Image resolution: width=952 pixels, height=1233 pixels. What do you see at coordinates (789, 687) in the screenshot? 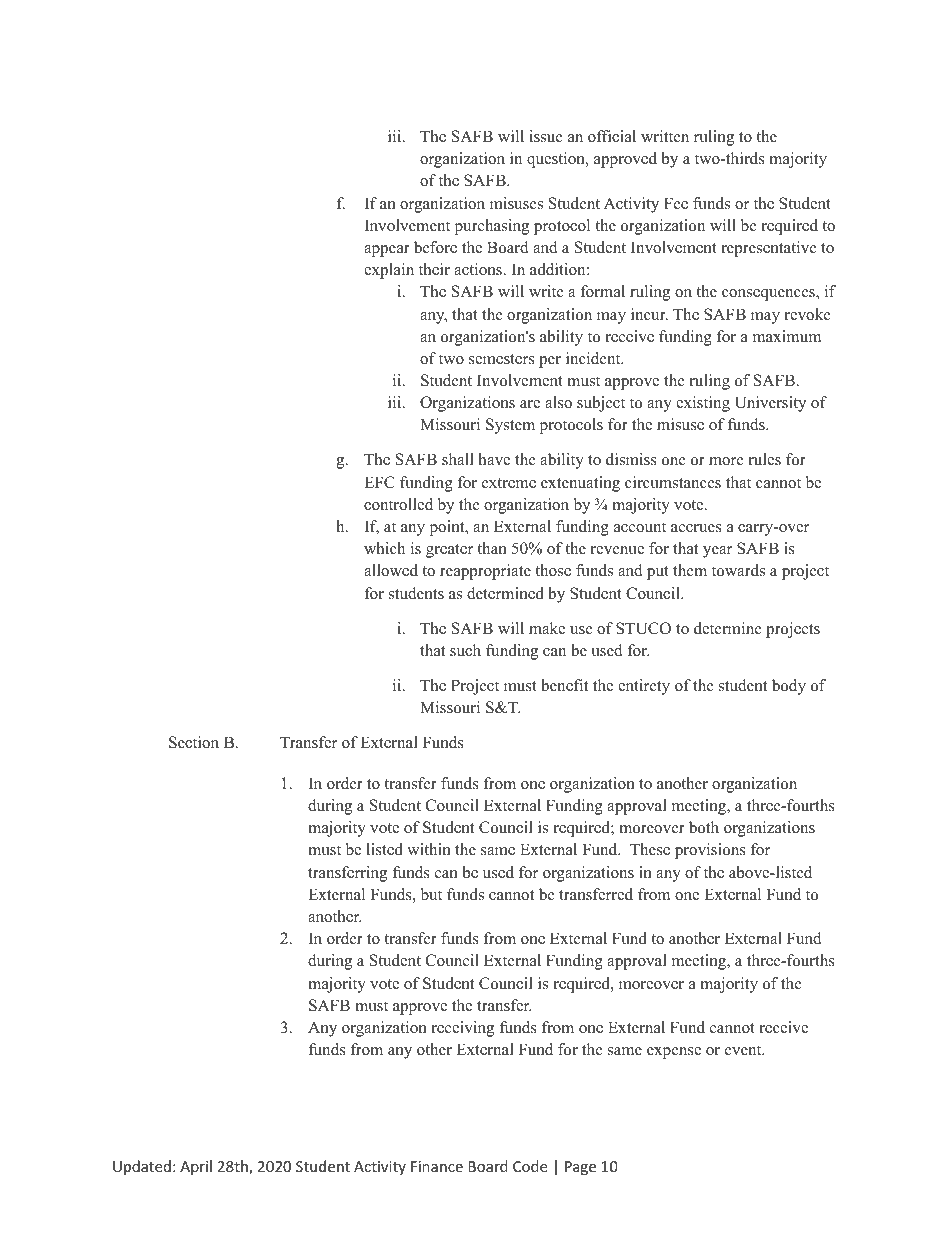
I see `body` at bounding box center [789, 687].
